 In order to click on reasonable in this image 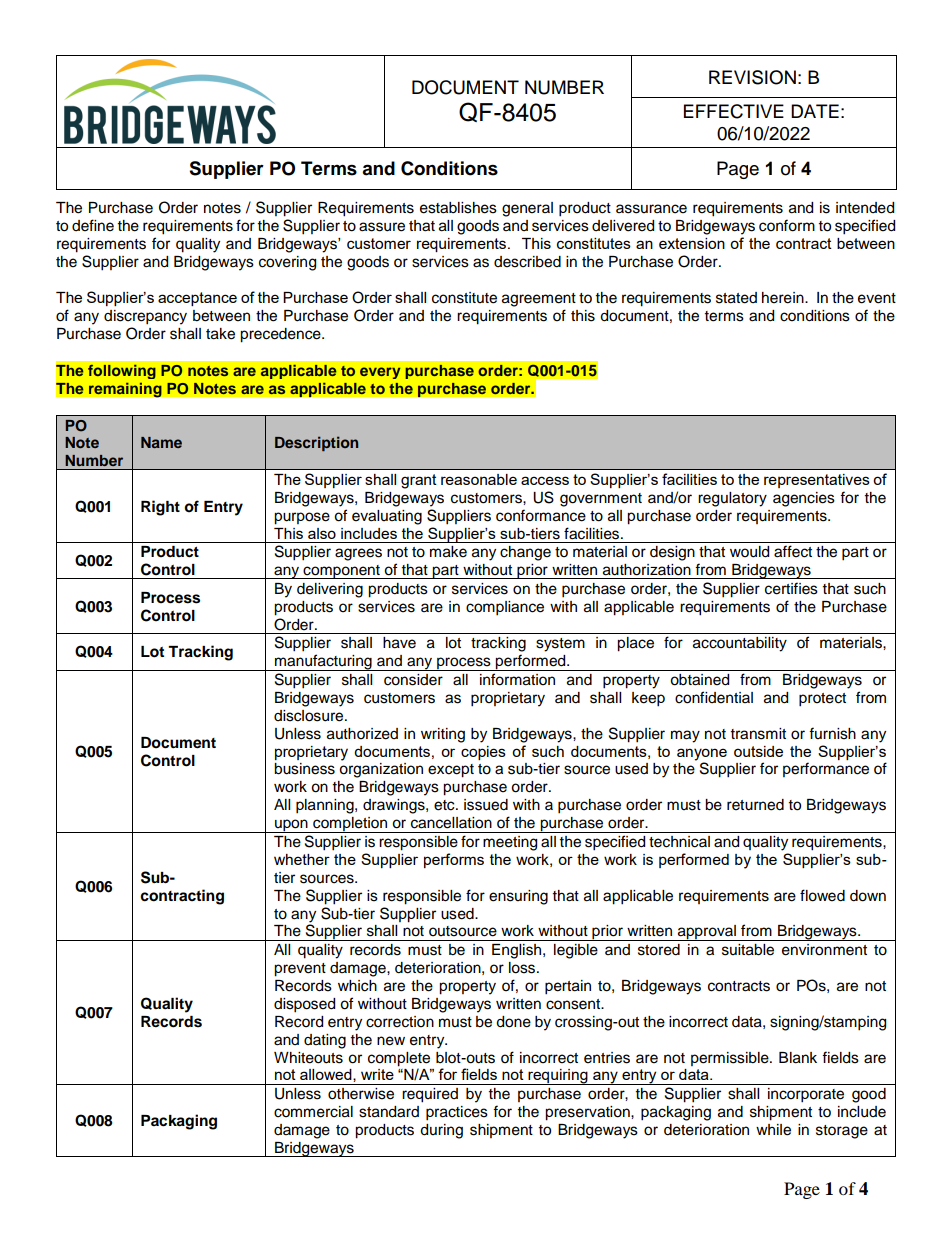, I will do `click(479, 479)`.
